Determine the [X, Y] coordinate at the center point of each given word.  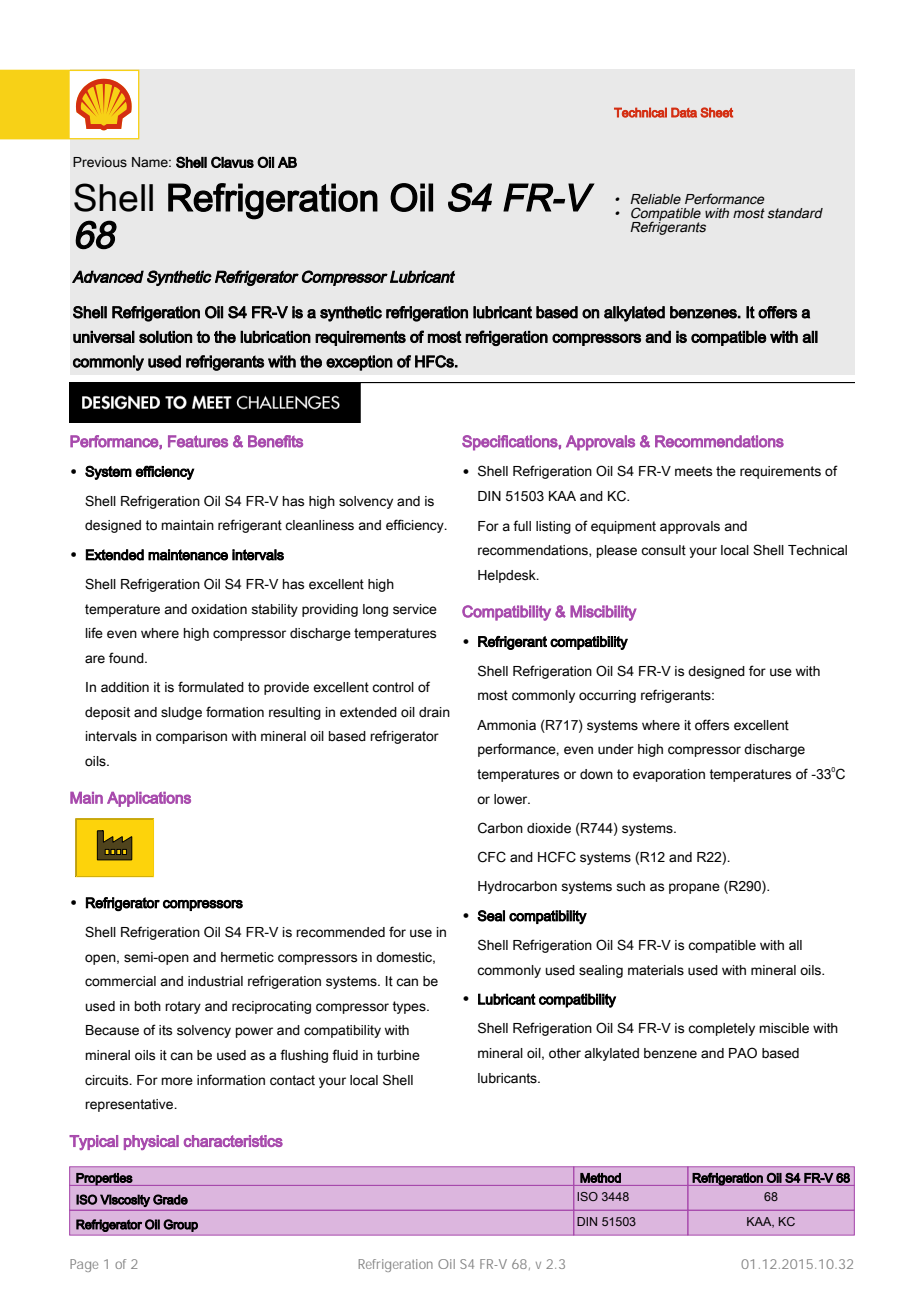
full [522, 525]
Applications [149, 799]
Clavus [232, 162]
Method [600, 1178]
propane [694, 888]
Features [198, 441]
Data [684, 112]
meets [693, 471]
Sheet [716, 112]
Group [180, 1225]
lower [512, 799]
